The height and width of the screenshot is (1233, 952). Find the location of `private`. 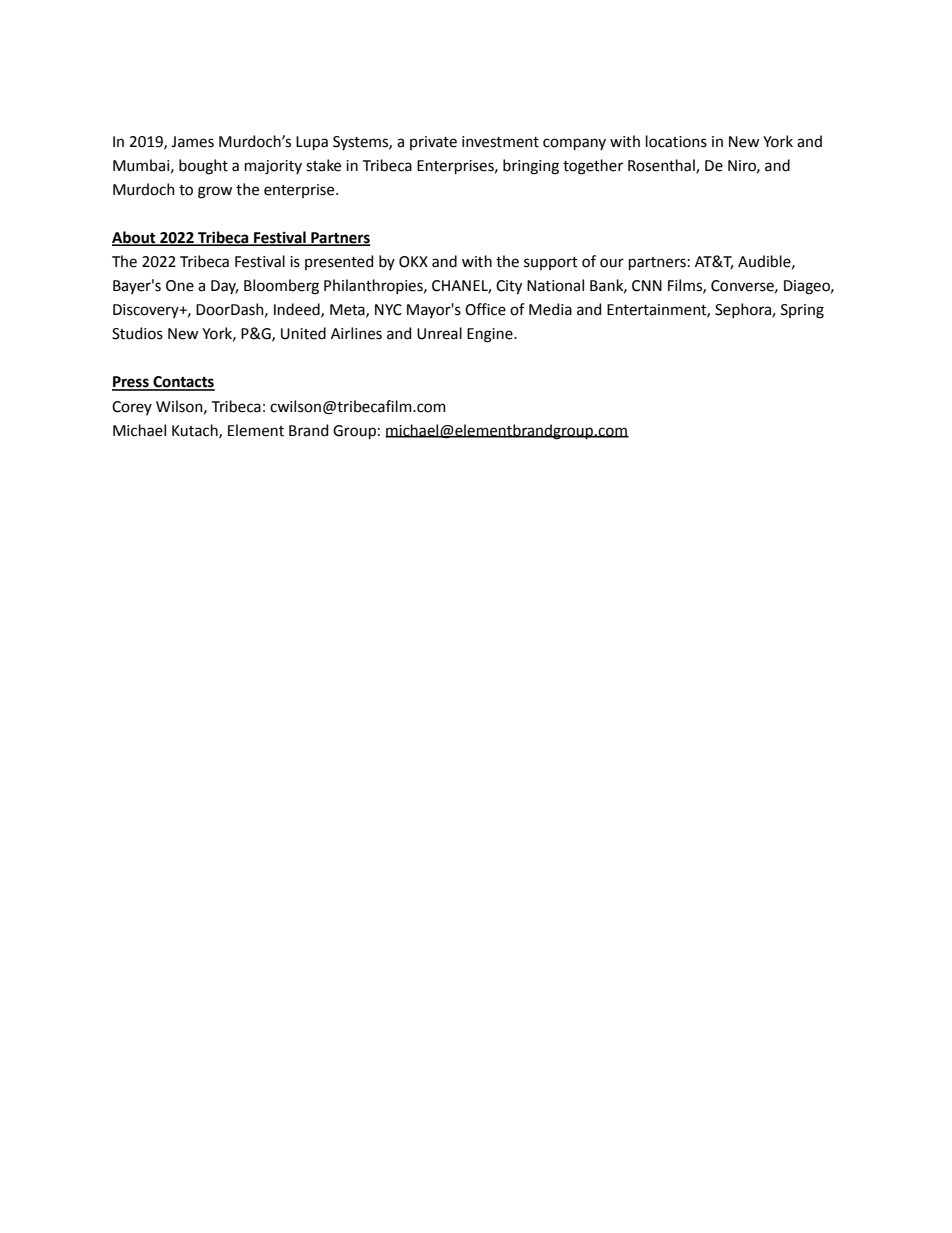

private is located at coordinates (433, 143).
